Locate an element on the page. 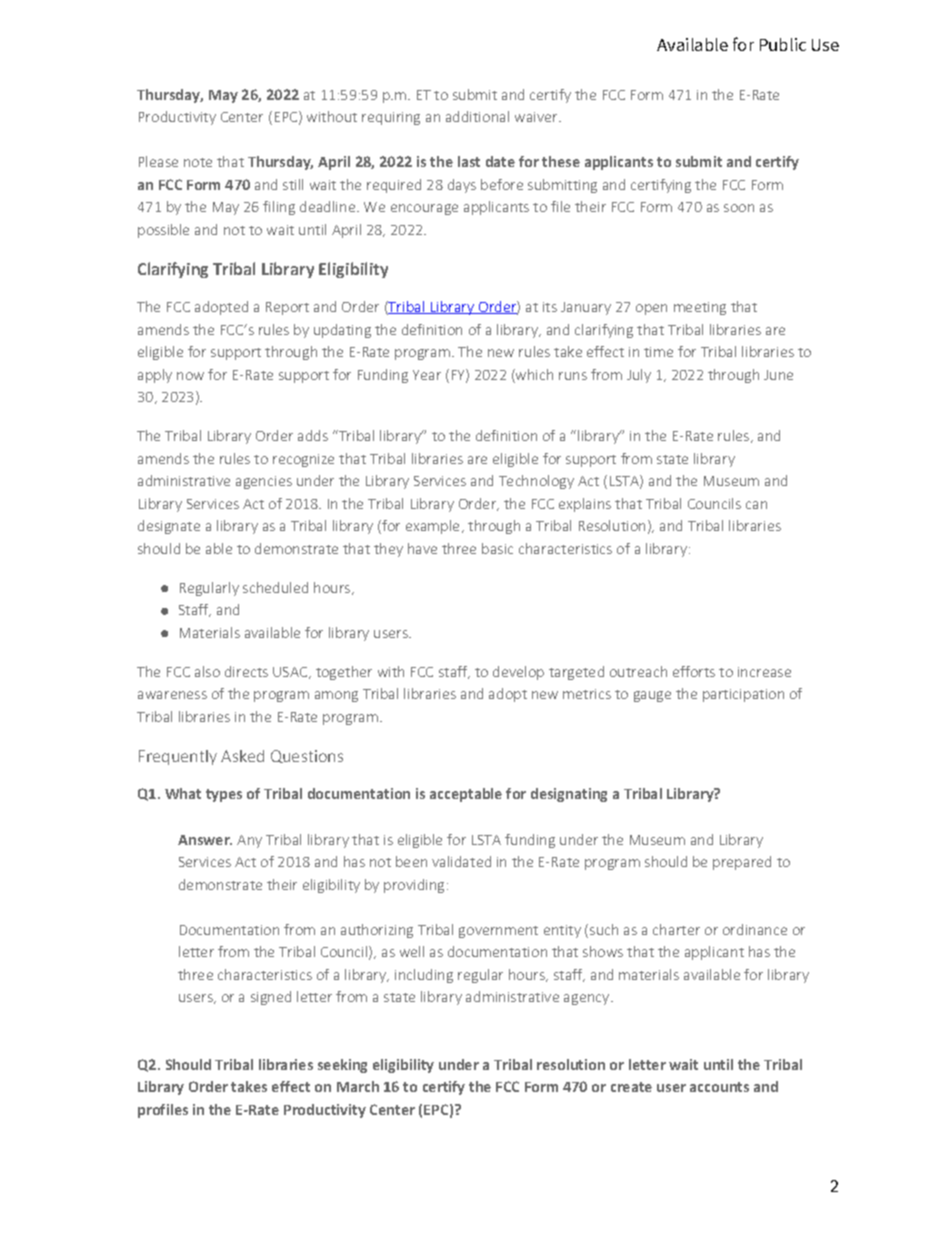 The image size is (952, 1233). accounts is located at coordinates (719, 1087).
